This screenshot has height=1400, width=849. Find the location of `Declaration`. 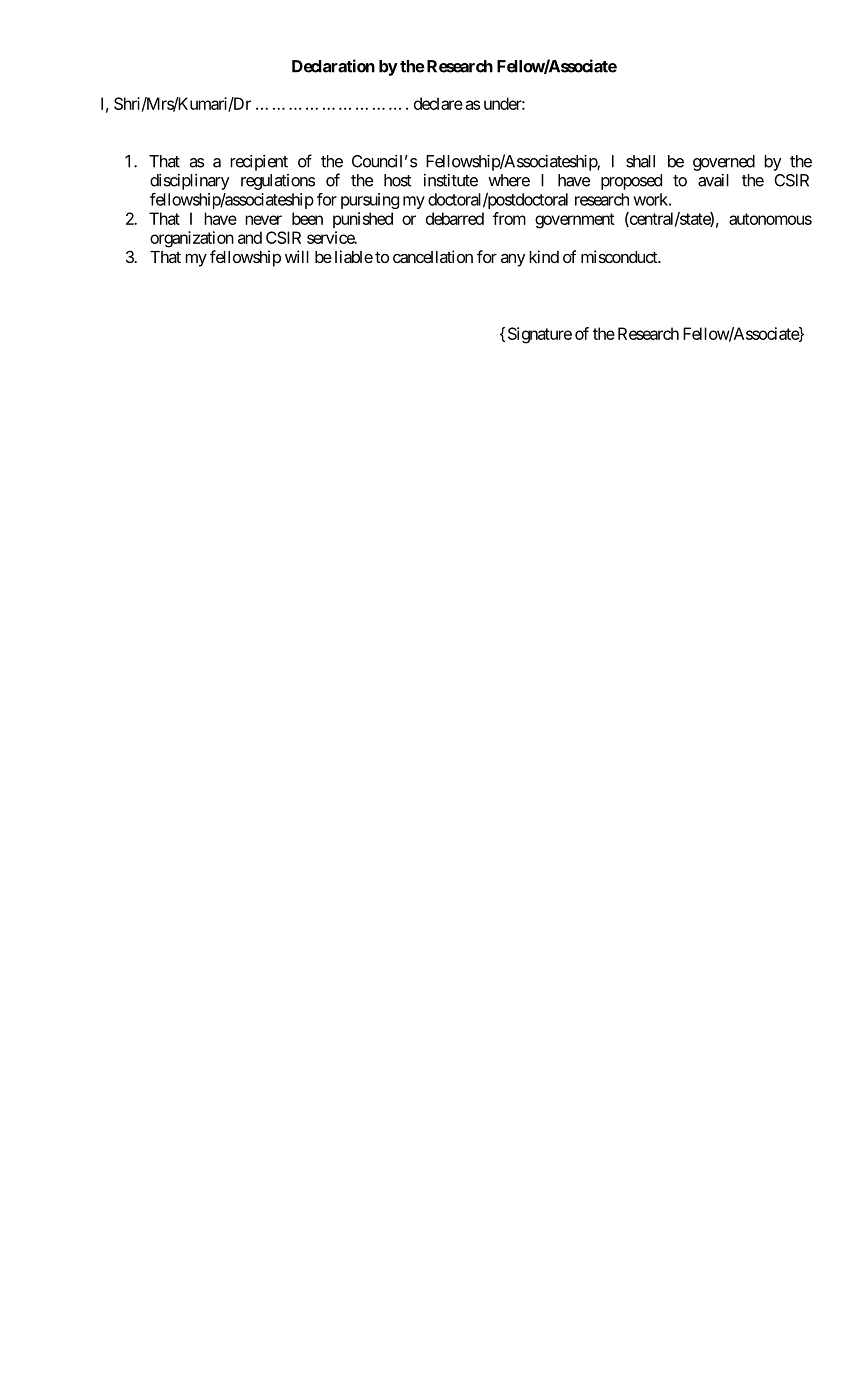

Declaration is located at coordinates (333, 66).
